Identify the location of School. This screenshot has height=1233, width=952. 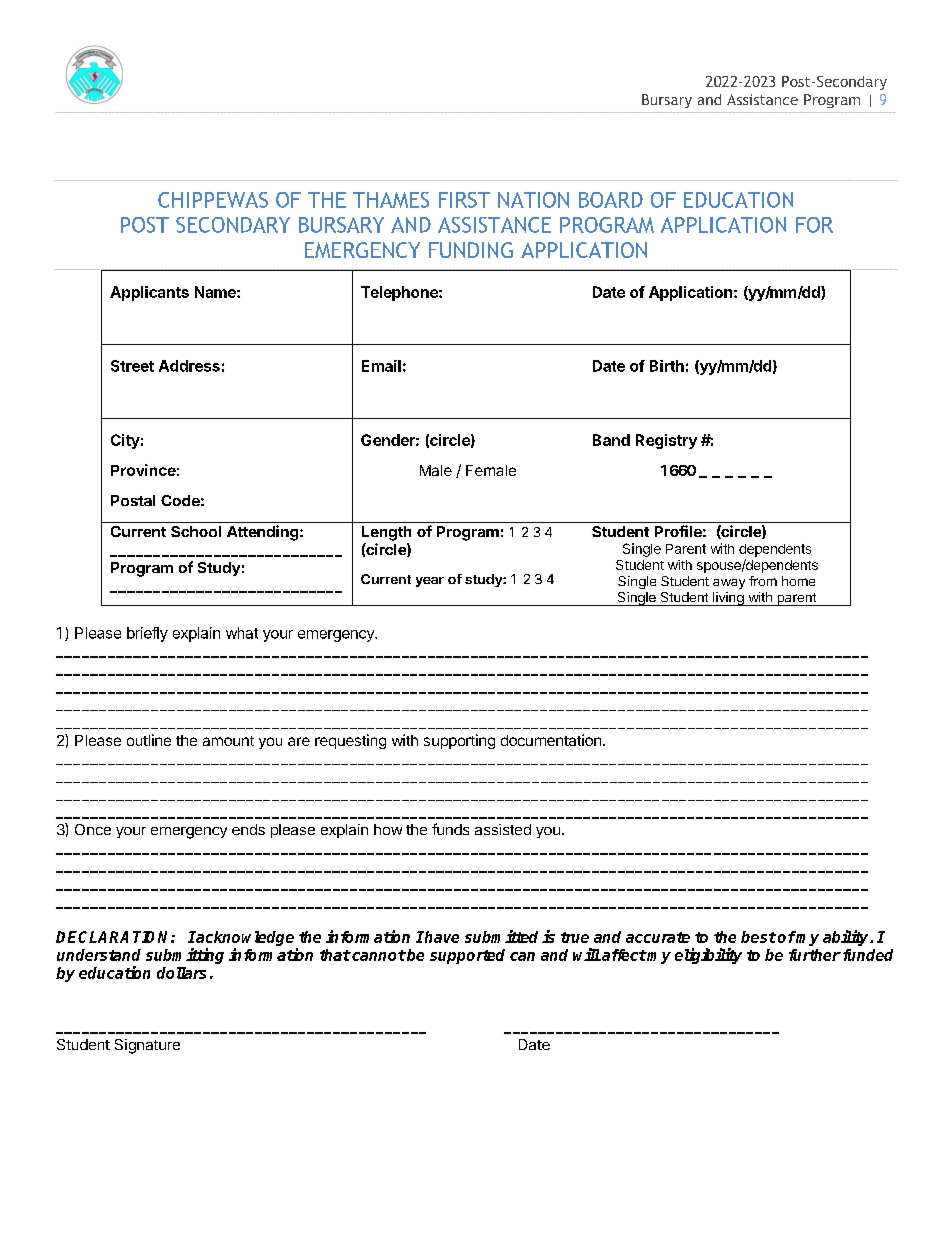
(196, 531).
